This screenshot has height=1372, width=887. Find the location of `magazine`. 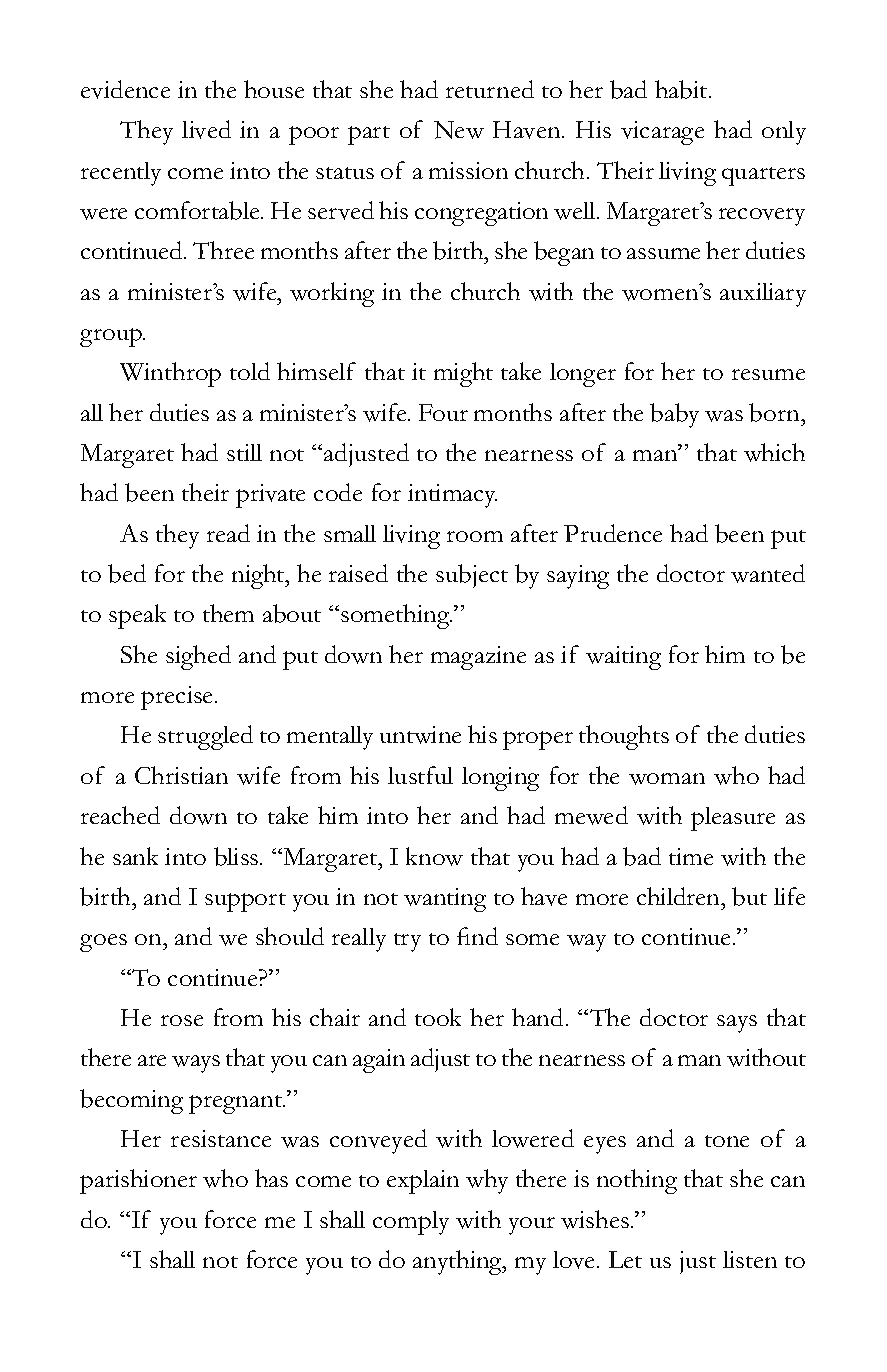

magazine is located at coordinates (478, 658).
